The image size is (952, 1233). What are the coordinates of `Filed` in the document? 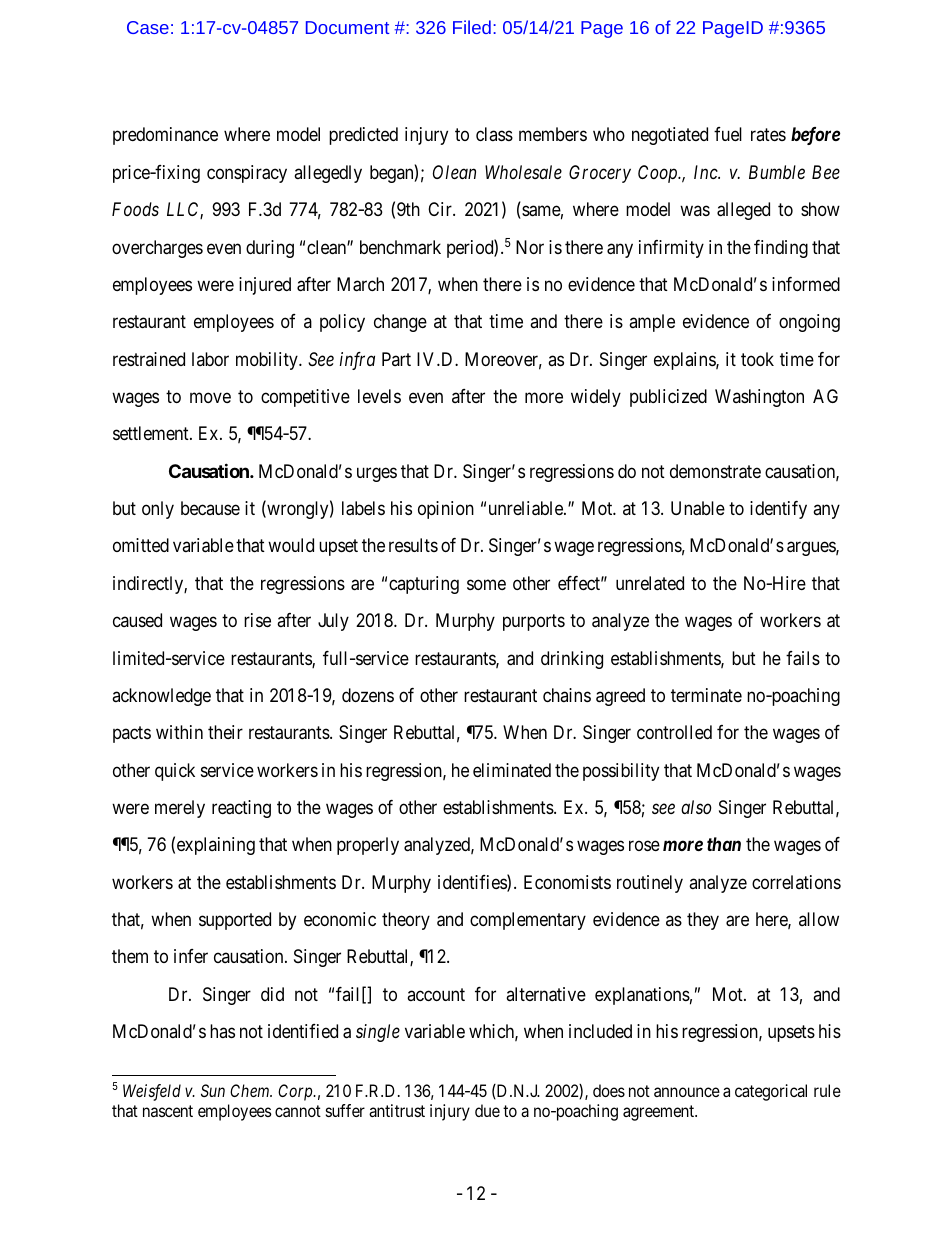 It's located at (472, 27).
